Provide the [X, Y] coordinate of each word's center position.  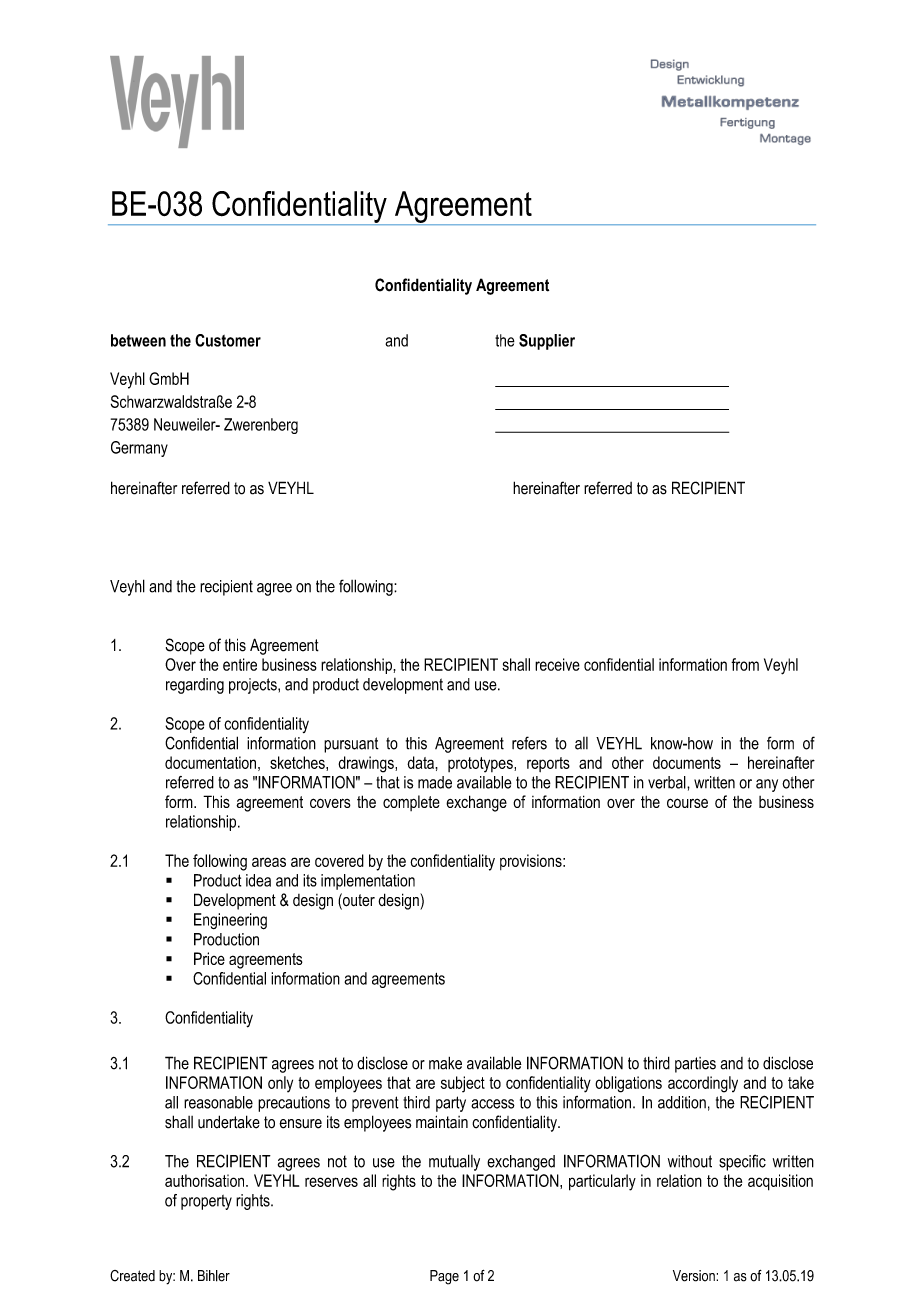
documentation [210, 762]
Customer [228, 340]
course [687, 803]
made [435, 782]
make [445, 1063]
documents [687, 762]
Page [444, 1277]
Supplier [547, 342]
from [745, 664]
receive [557, 664]
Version [695, 1276]
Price [209, 958]
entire [240, 664]
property [206, 1202]
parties [695, 1065]
